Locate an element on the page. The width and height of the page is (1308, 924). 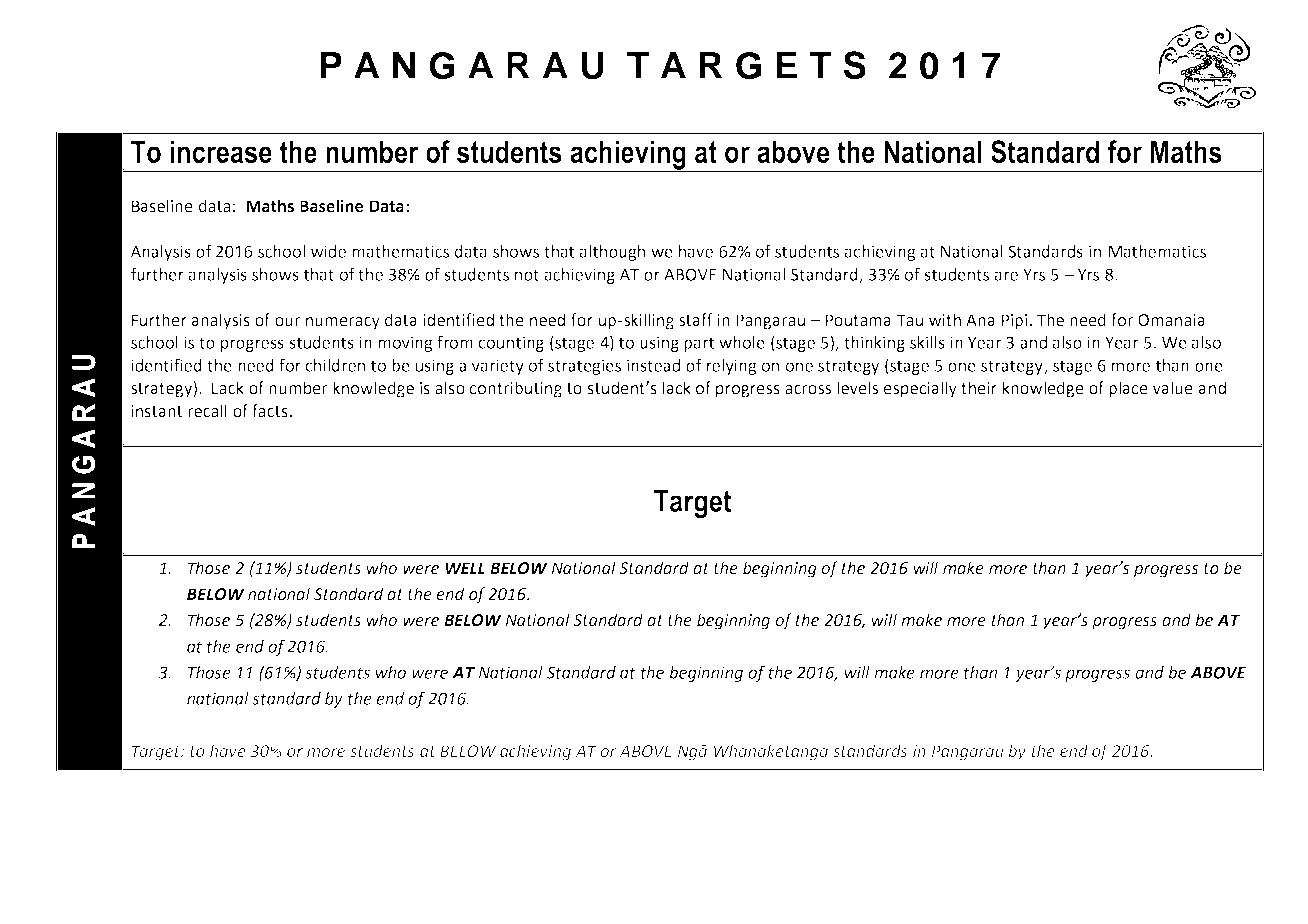
are is located at coordinates (1006, 276).
